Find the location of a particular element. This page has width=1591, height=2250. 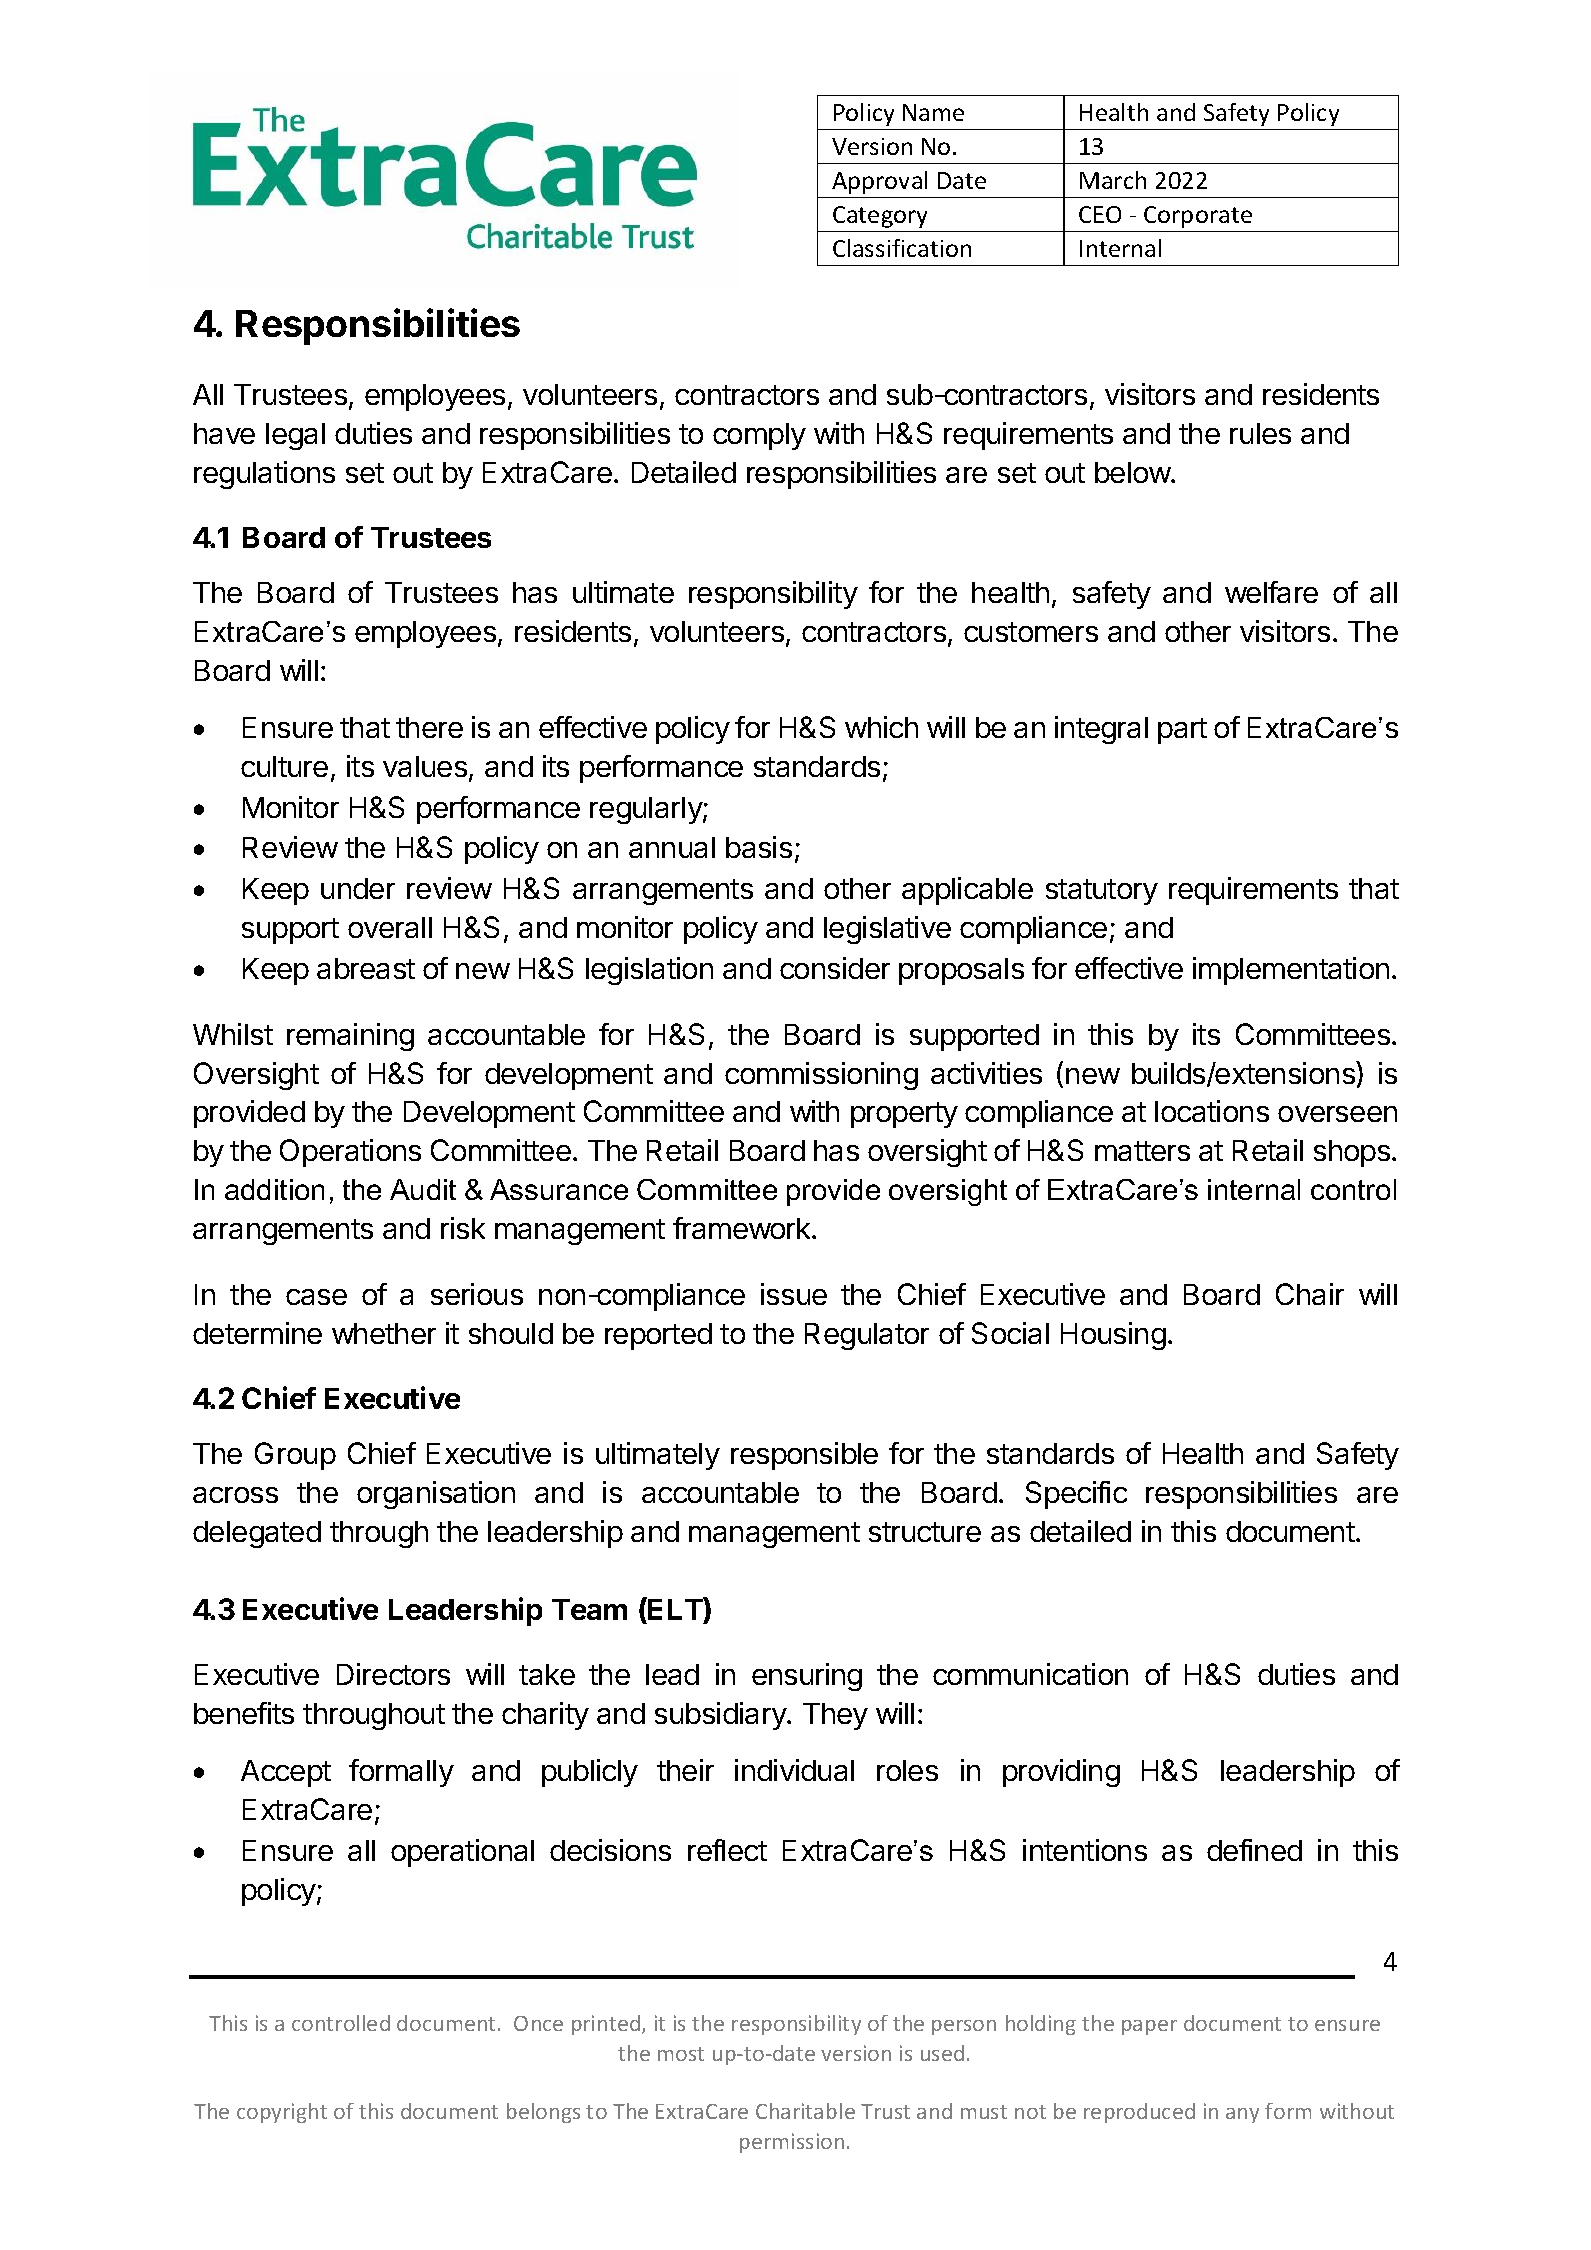

Approval is located at coordinates (879, 182).
